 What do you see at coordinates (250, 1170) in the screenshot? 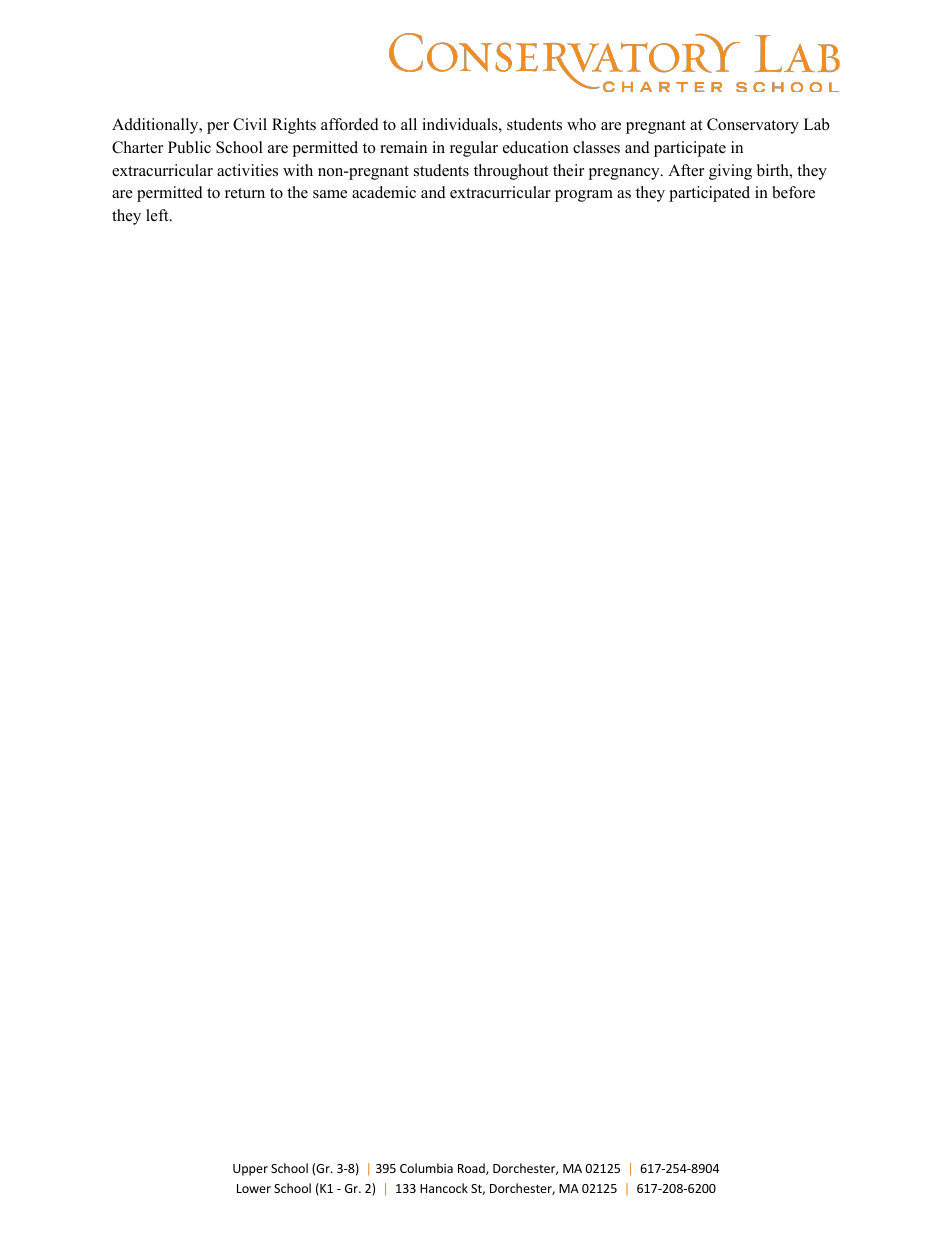
I see `Upper` at bounding box center [250, 1170].
